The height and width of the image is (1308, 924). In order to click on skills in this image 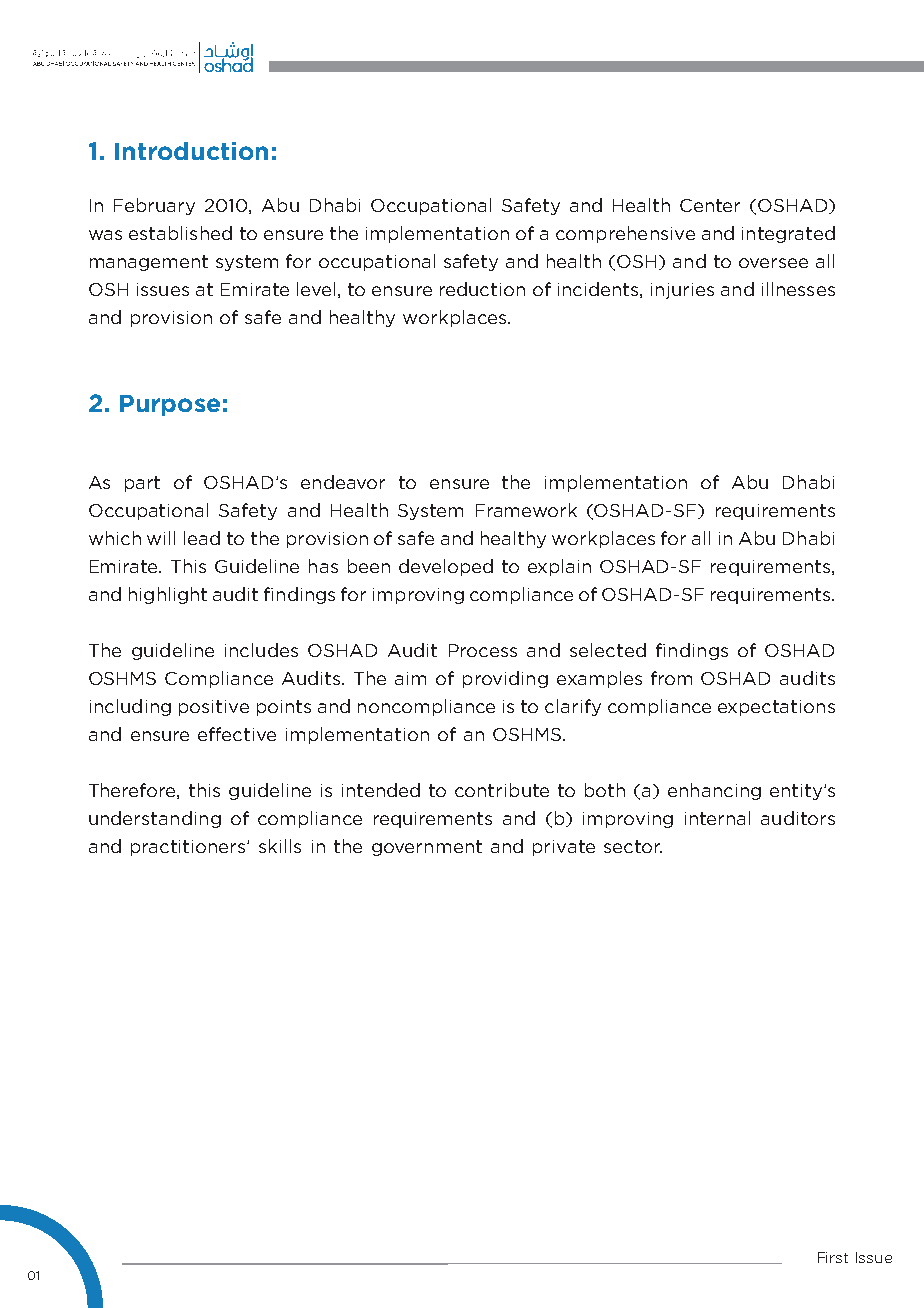, I will do `click(280, 846)`.
